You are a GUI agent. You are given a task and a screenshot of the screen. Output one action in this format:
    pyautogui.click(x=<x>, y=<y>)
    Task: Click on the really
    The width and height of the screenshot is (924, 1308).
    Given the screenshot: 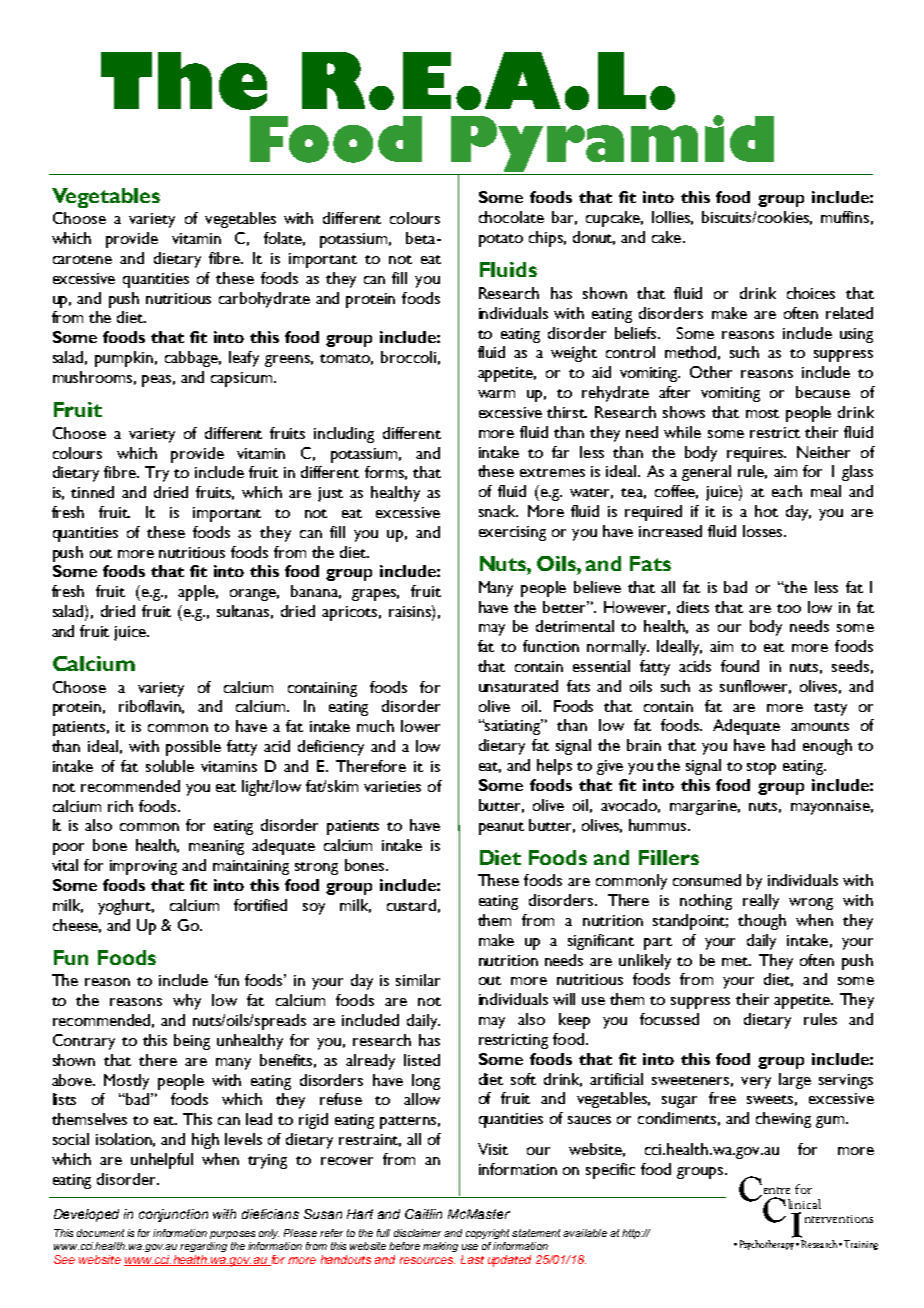 What is the action you would take?
    pyautogui.click(x=761, y=902)
